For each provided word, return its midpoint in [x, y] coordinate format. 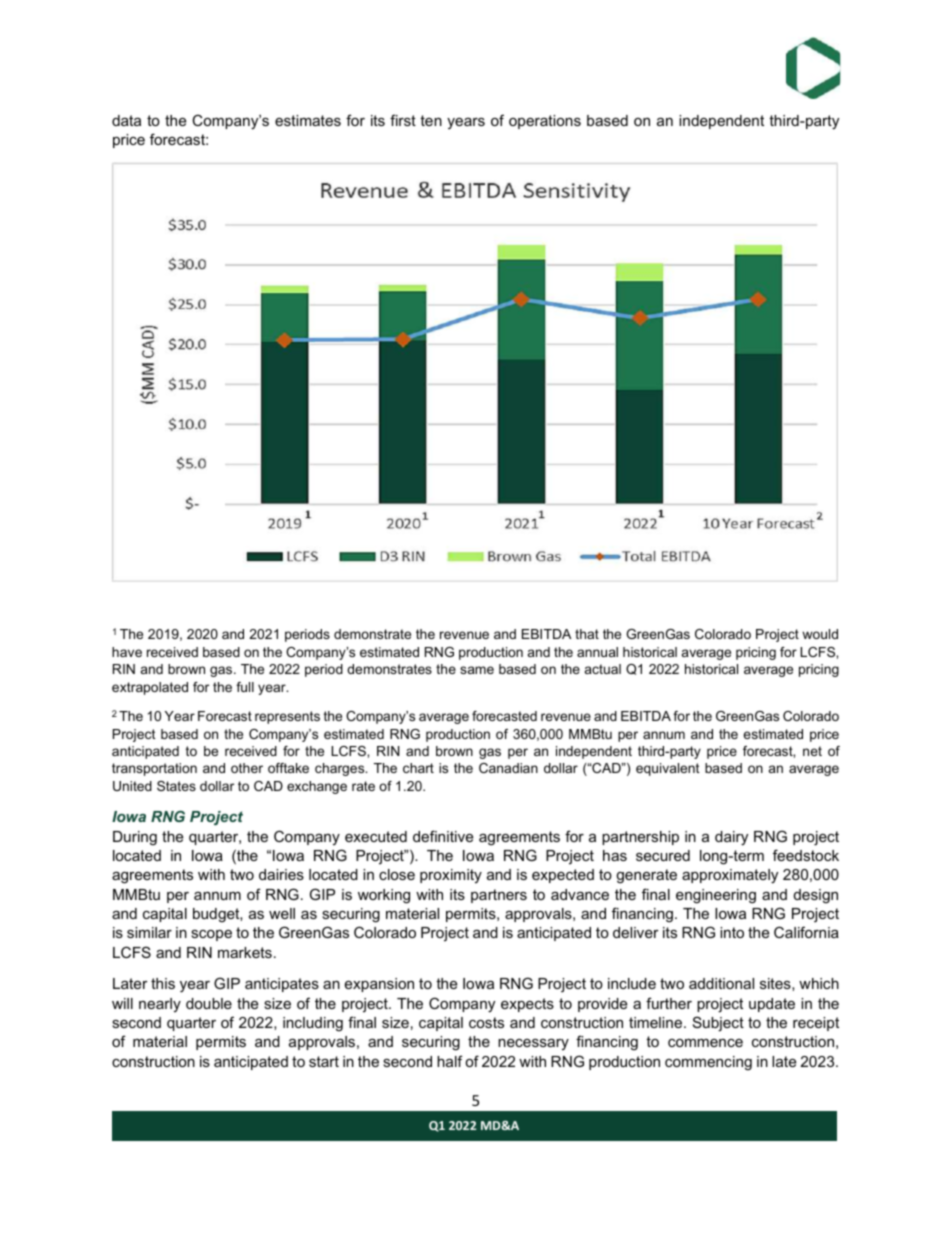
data [126, 120]
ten [431, 120]
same [477, 670]
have [127, 652]
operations [545, 122]
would [820, 634]
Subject [718, 1024]
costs [486, 1022]
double [209, 1003]
